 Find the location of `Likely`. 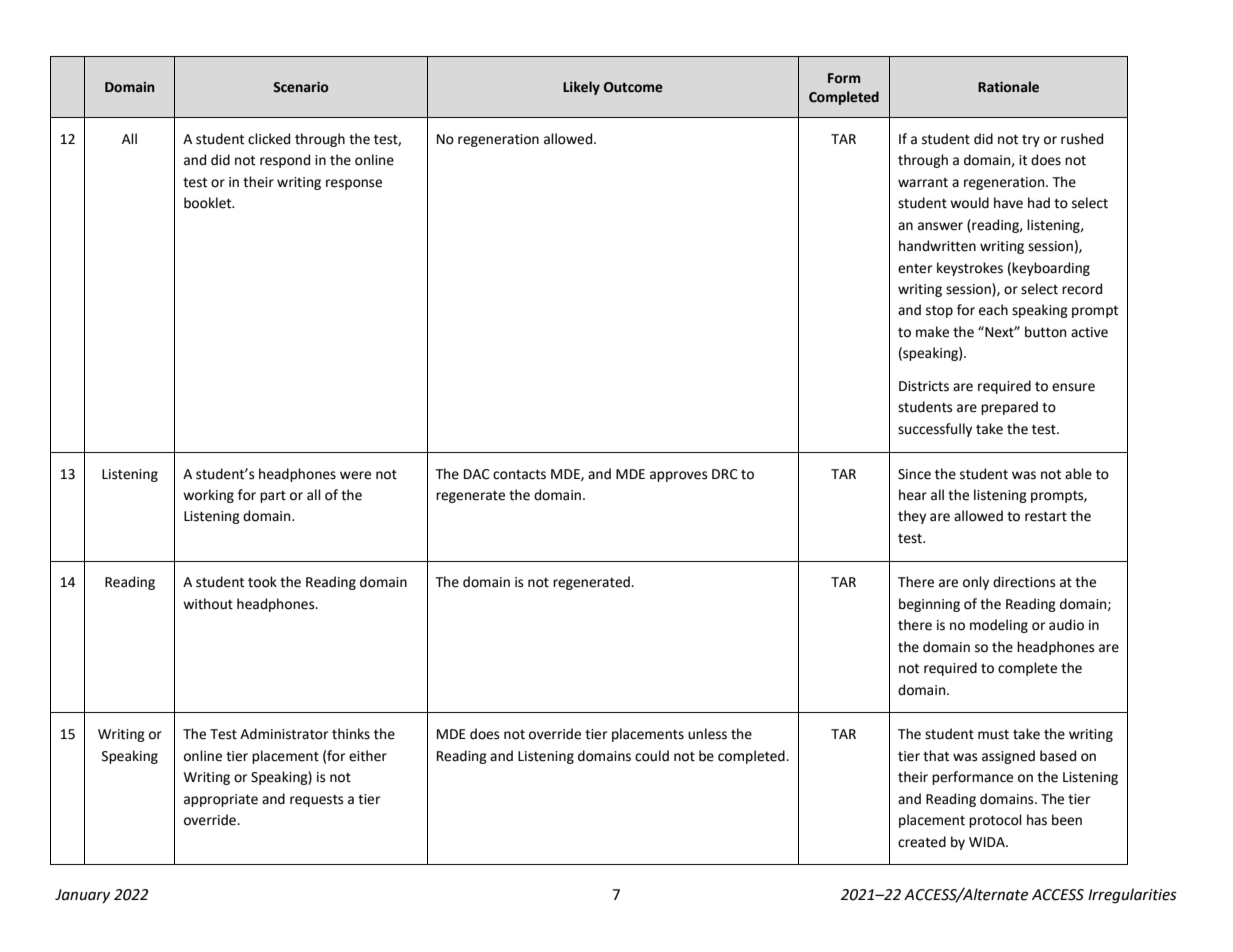

Likely is located at coordinates (581, 88).
